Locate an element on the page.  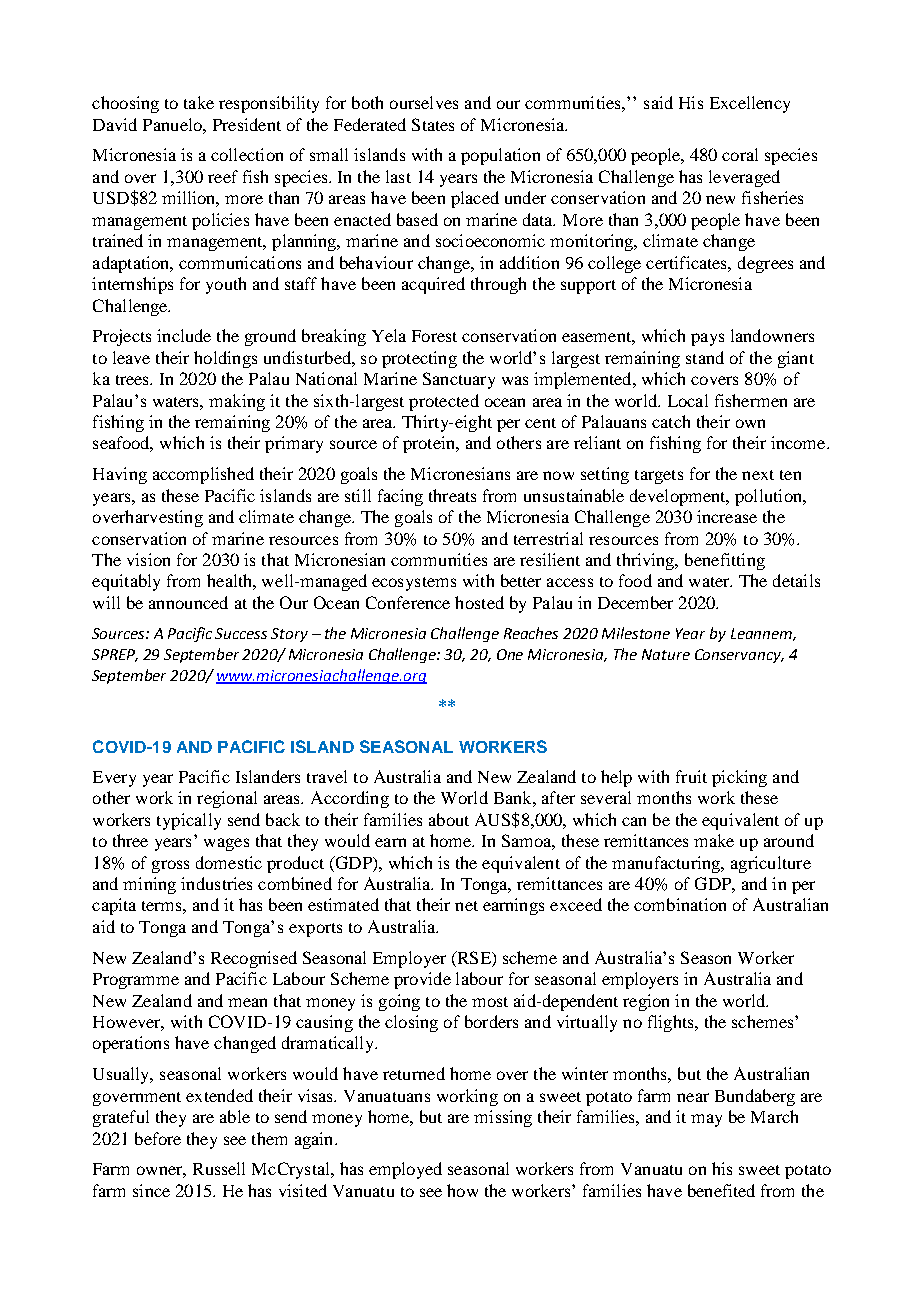
Russell is located at coordinates (219, 1168).
